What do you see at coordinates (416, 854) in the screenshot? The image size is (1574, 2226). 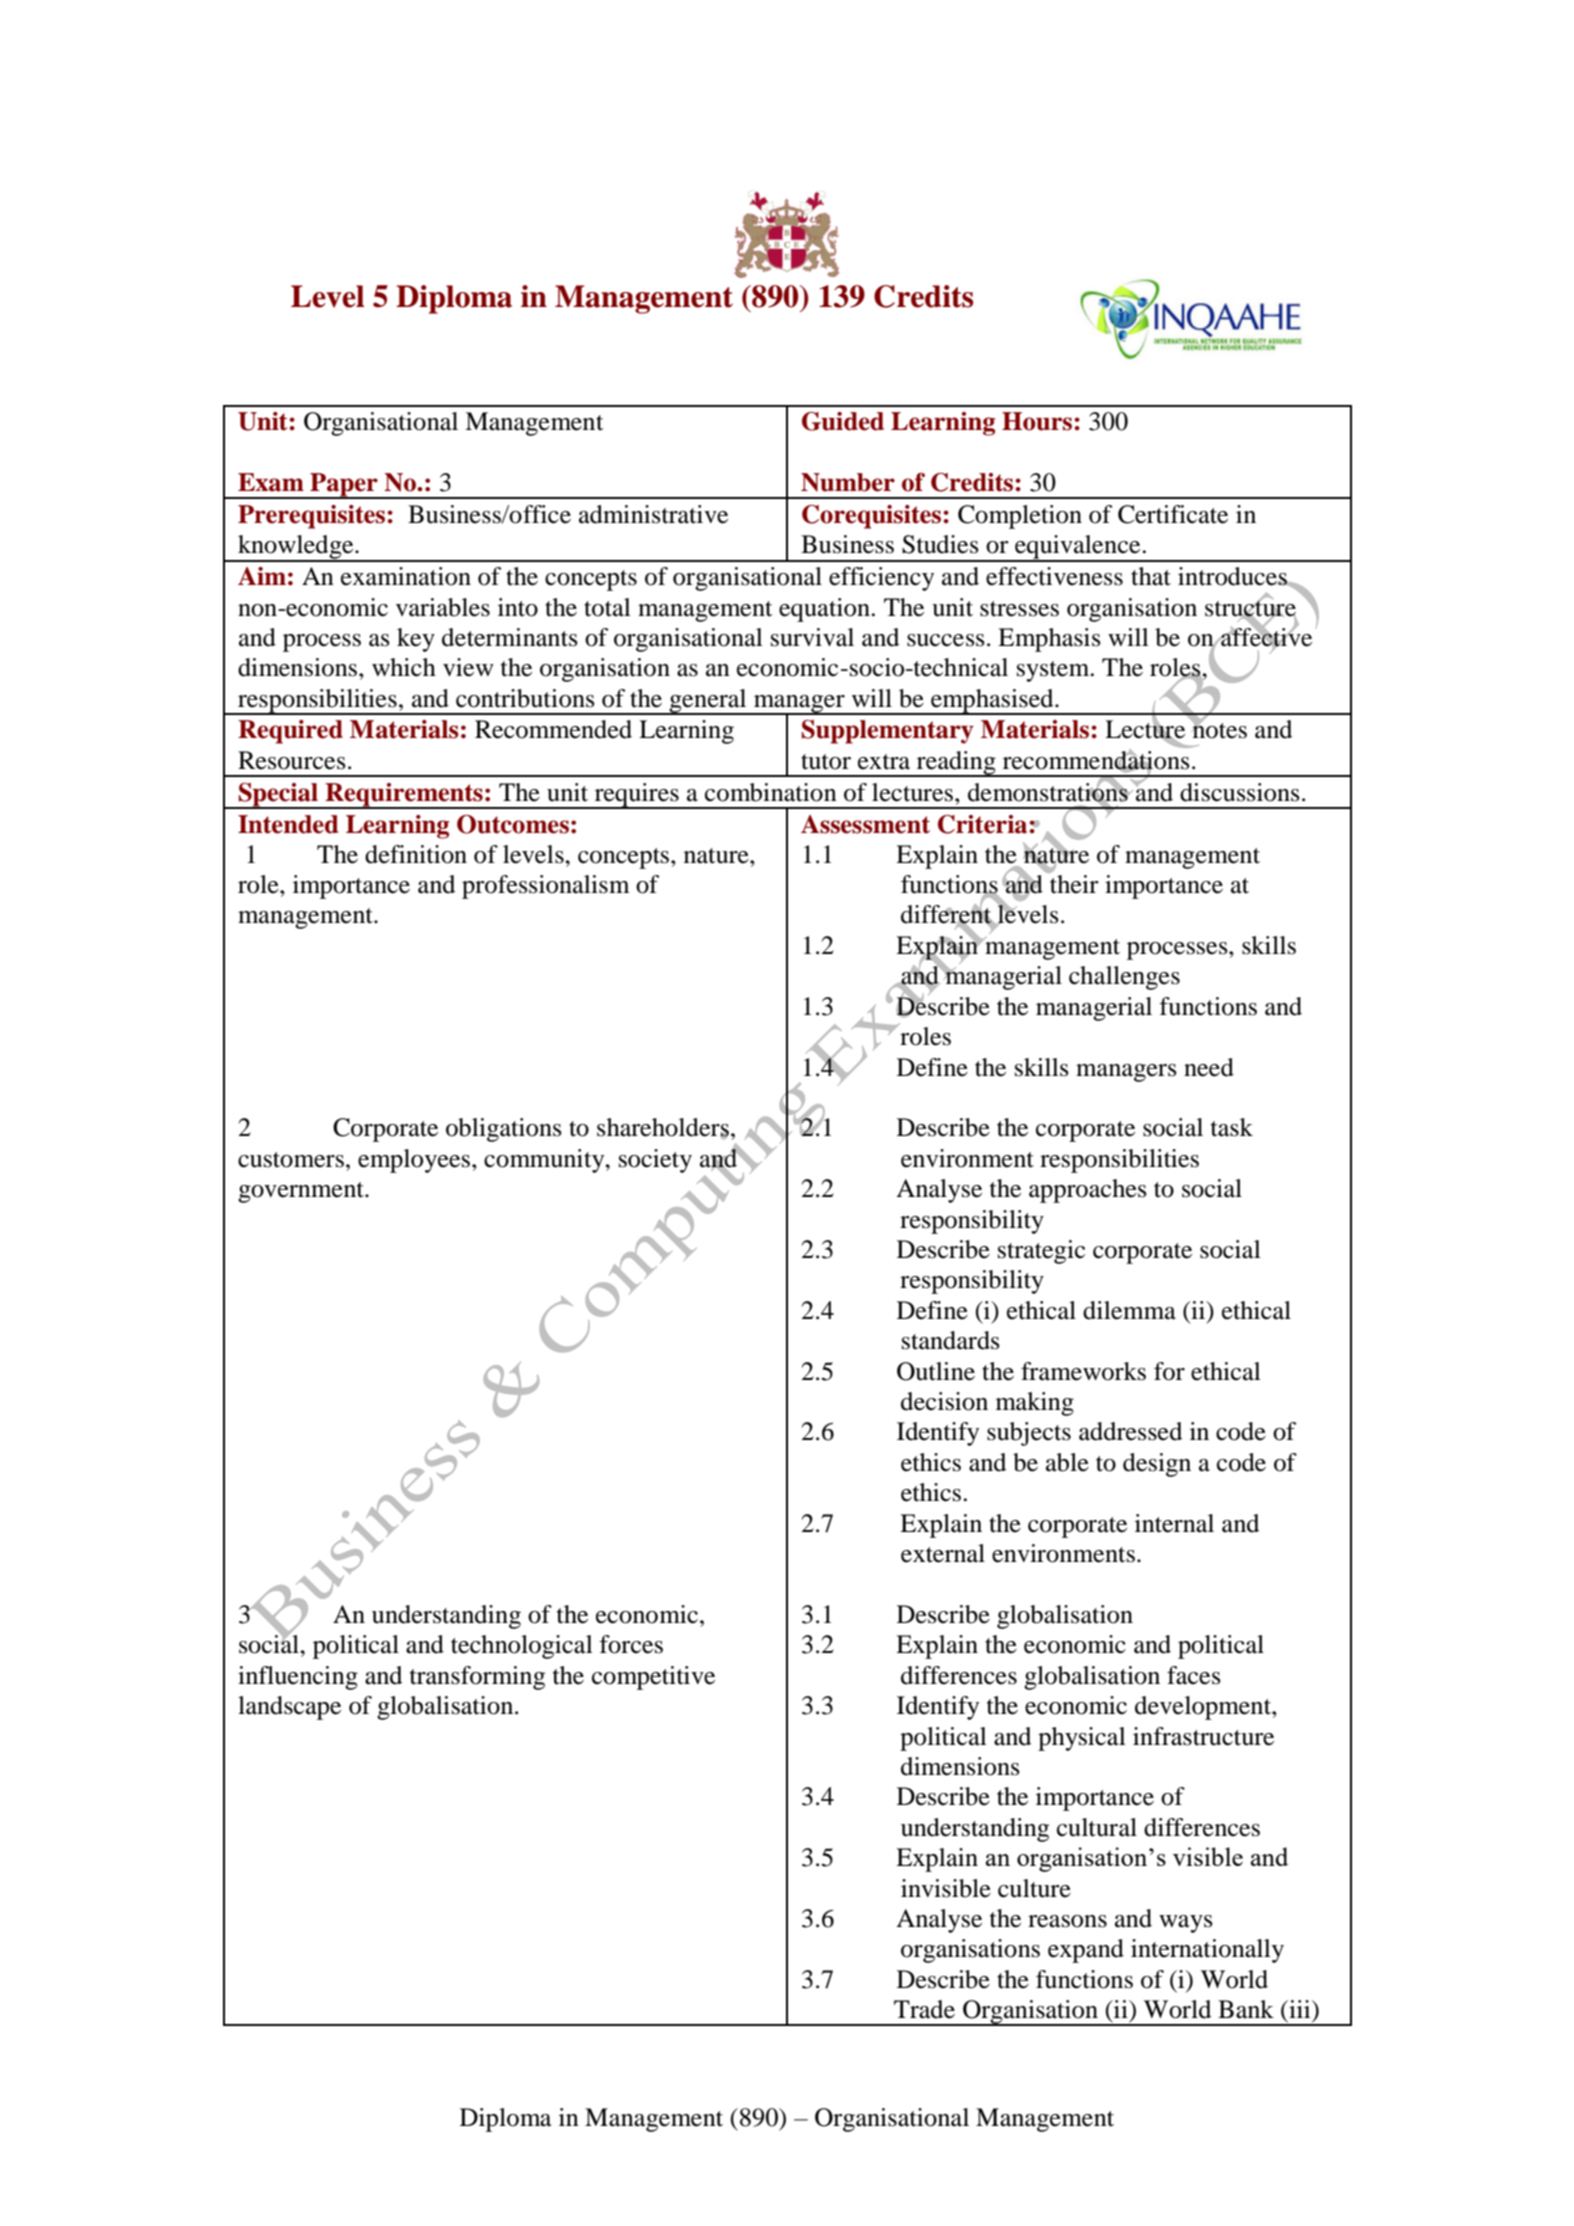 I see `definition` at bounding box center [416, 854].
